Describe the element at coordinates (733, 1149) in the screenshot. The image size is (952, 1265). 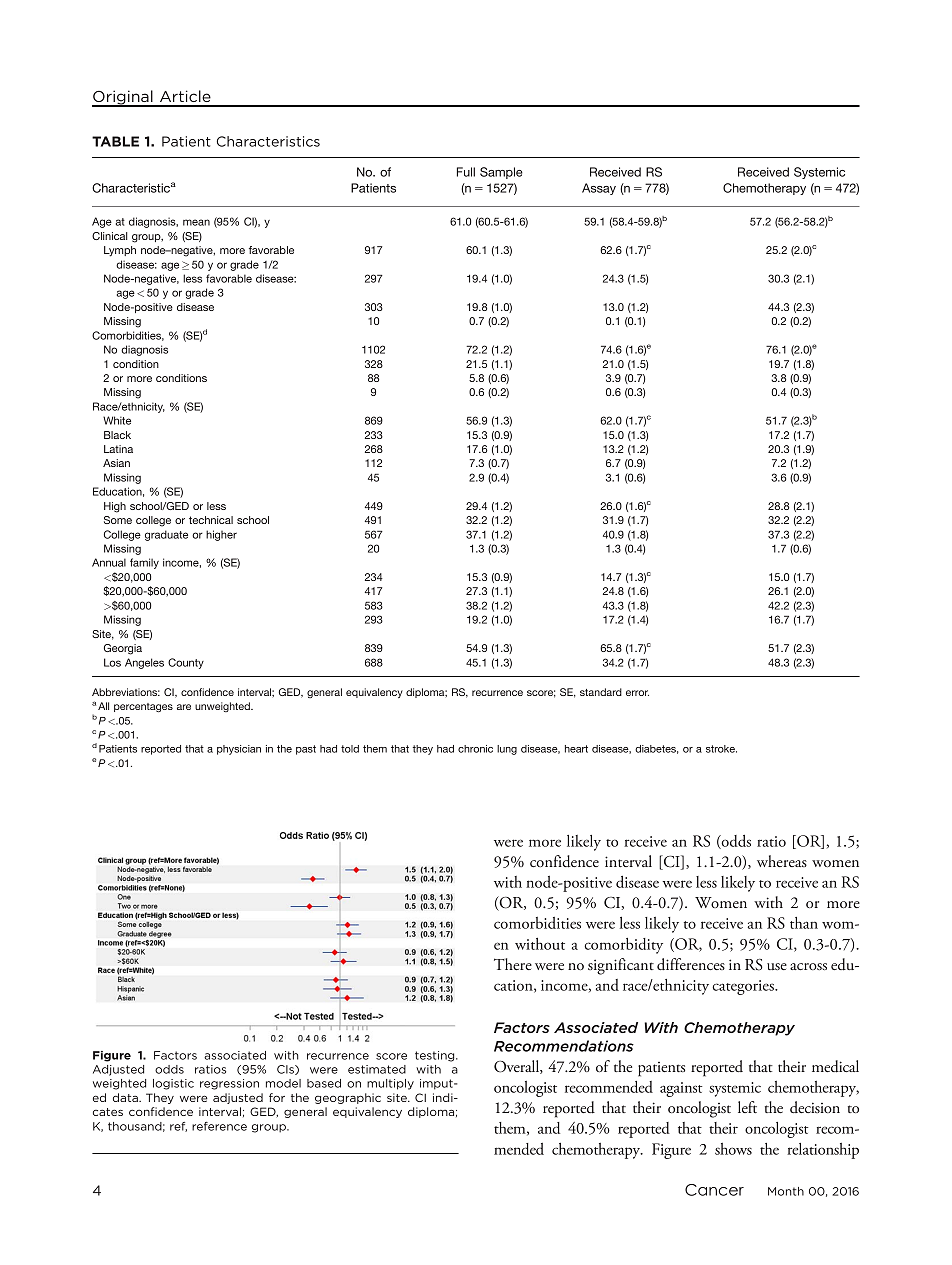
I see `shows` at that location.
